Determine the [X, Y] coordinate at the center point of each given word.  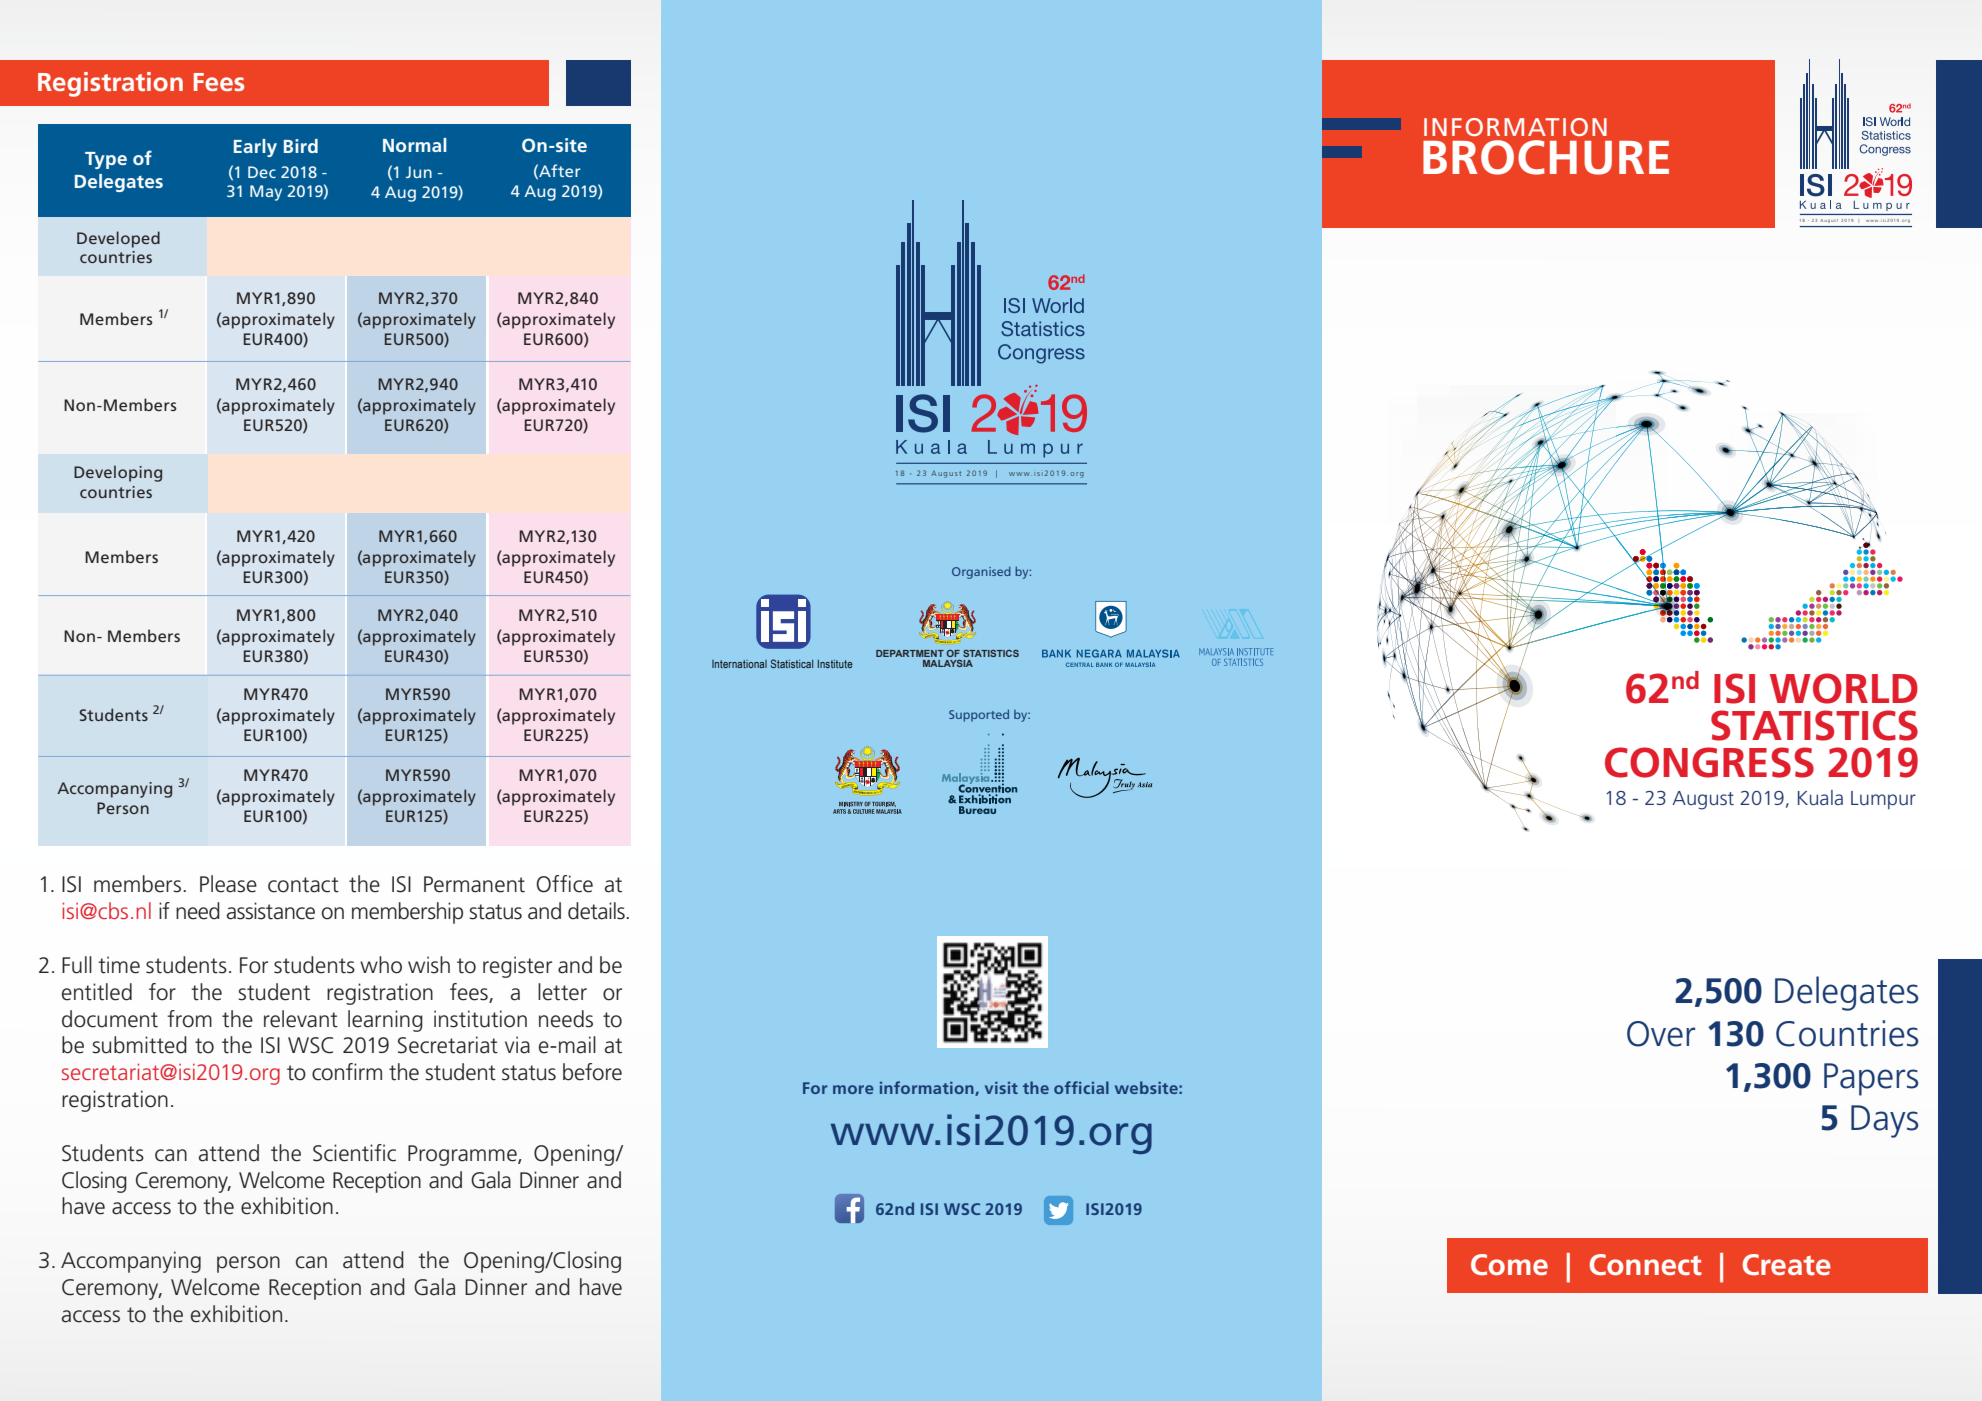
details [597, 911]
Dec [262, 172]
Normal [415, 145]
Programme [463, 1155]
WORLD [1844, 688]
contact [303, 885]
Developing [118, 473]
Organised [981, 573]
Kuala [1820, 797]
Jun [419, 172]
